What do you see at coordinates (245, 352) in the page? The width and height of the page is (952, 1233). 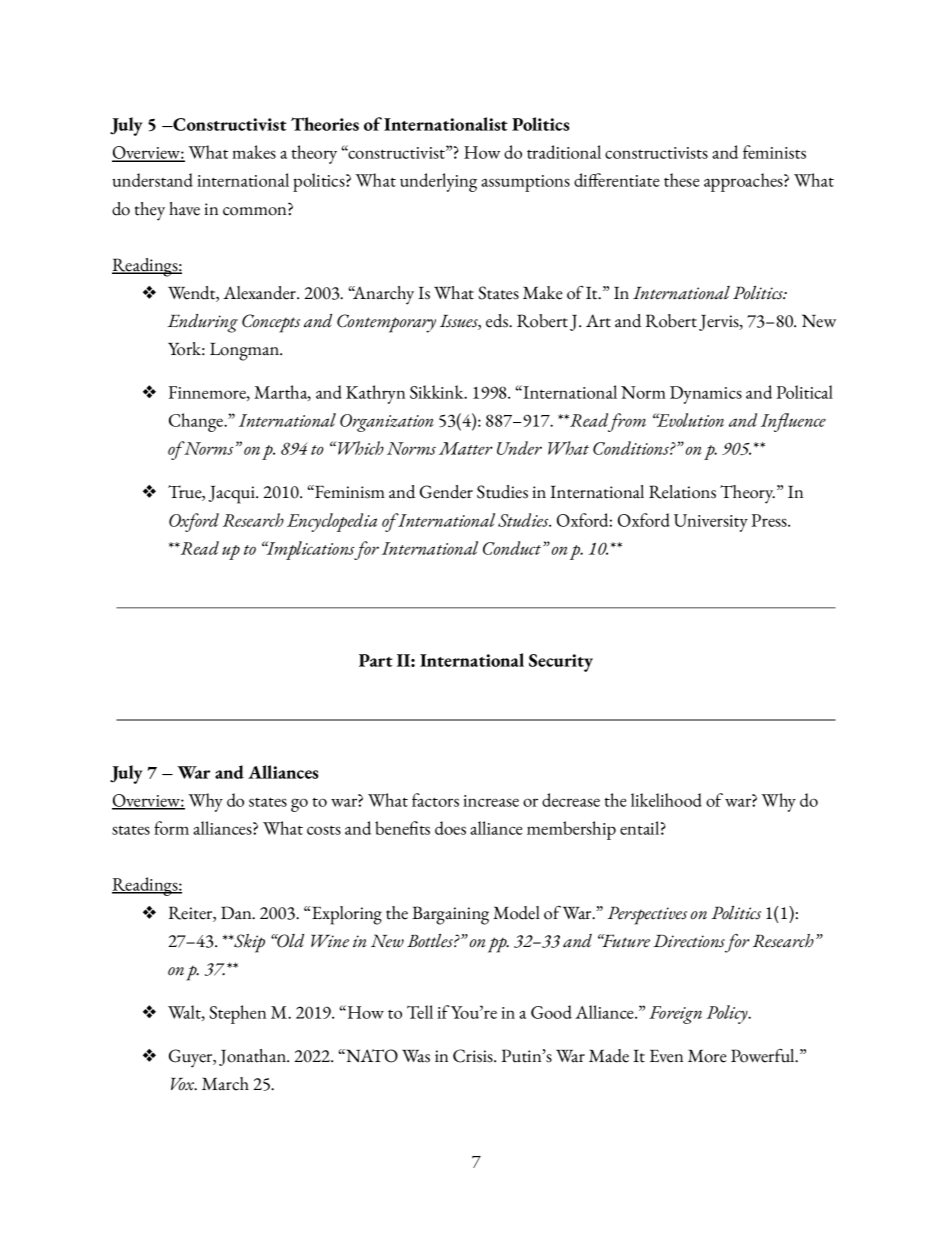 I see `Longman` at bounding box center [245, 352].
